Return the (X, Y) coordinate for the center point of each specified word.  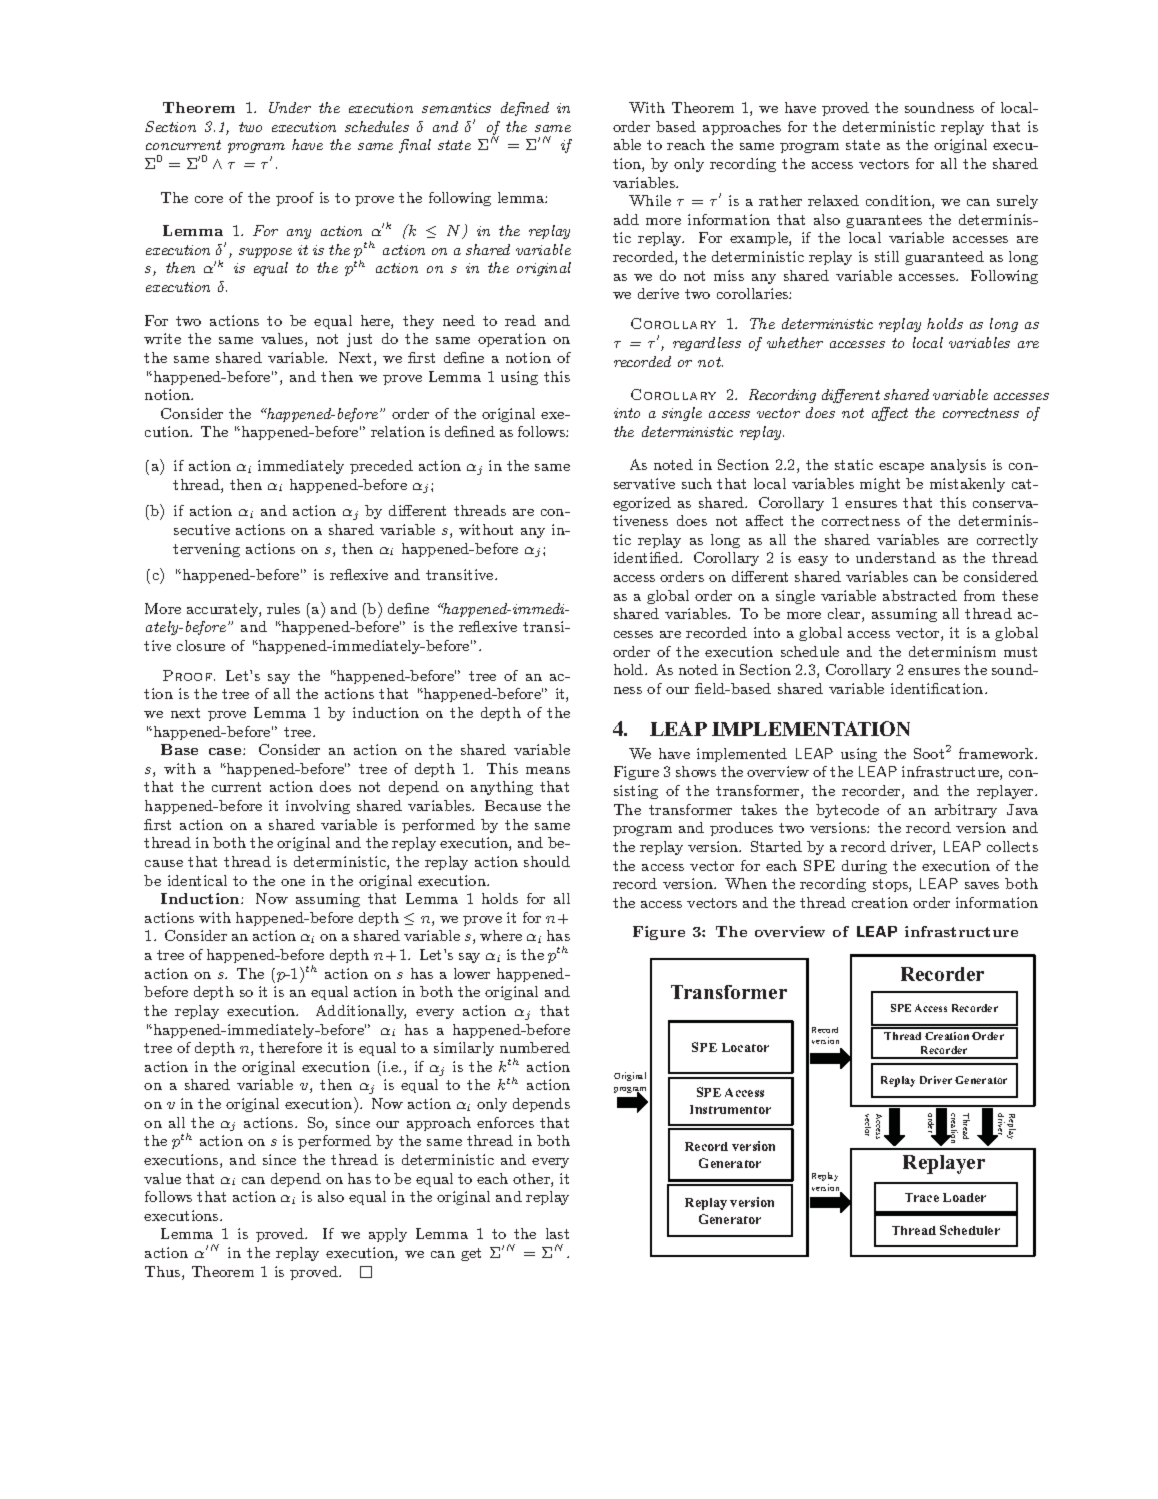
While (650, 200)
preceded (381, 467)
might (880, 485)
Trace (922, 1197)
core (209, 199)
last (557, 1233)
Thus (164, 1273)
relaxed (833, 200)
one (293, 882)
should (547, 861)
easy (813, 561)
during (864, 867)
